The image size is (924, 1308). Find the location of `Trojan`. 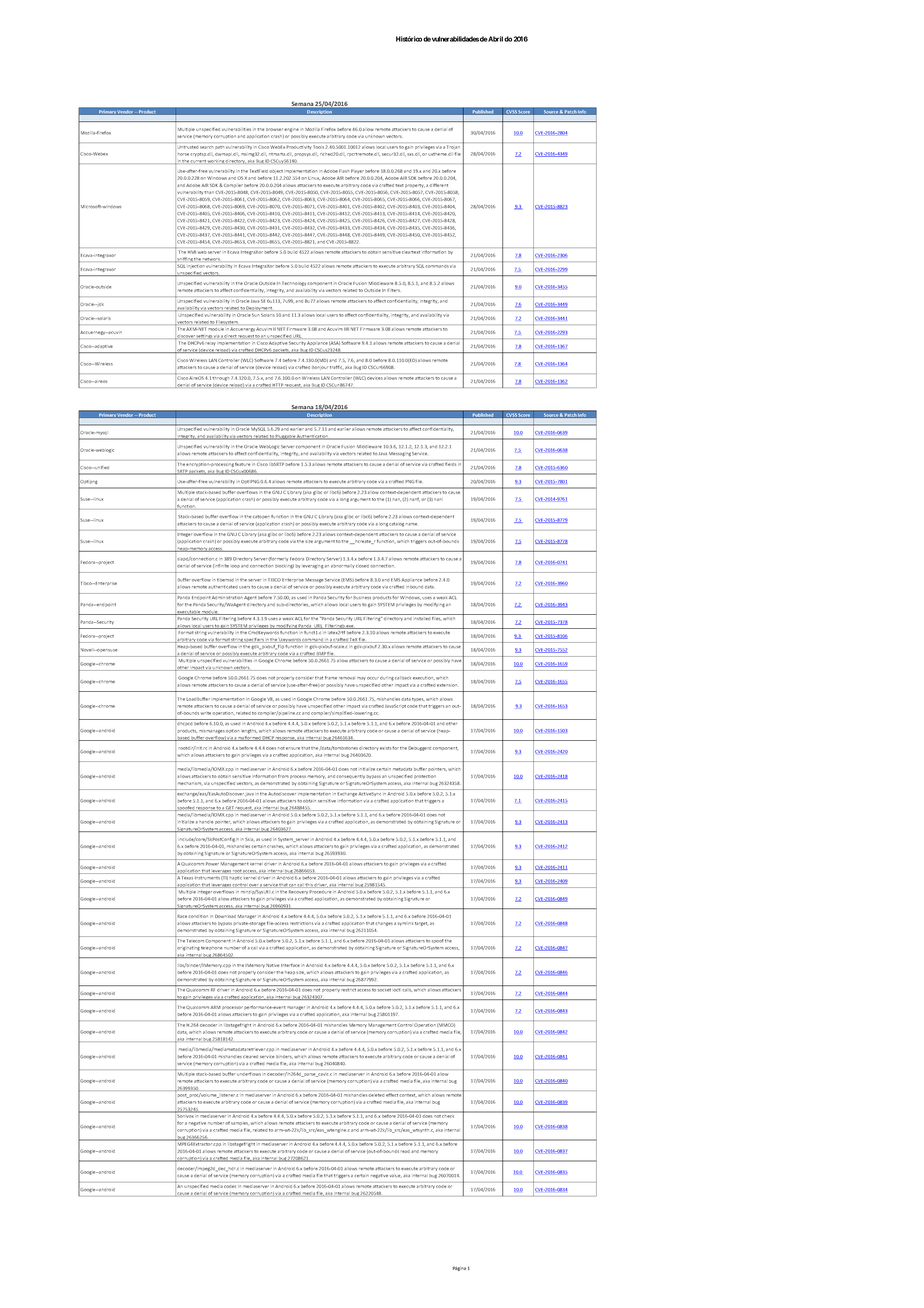

Trojan is located at coordinates (453, 147).
